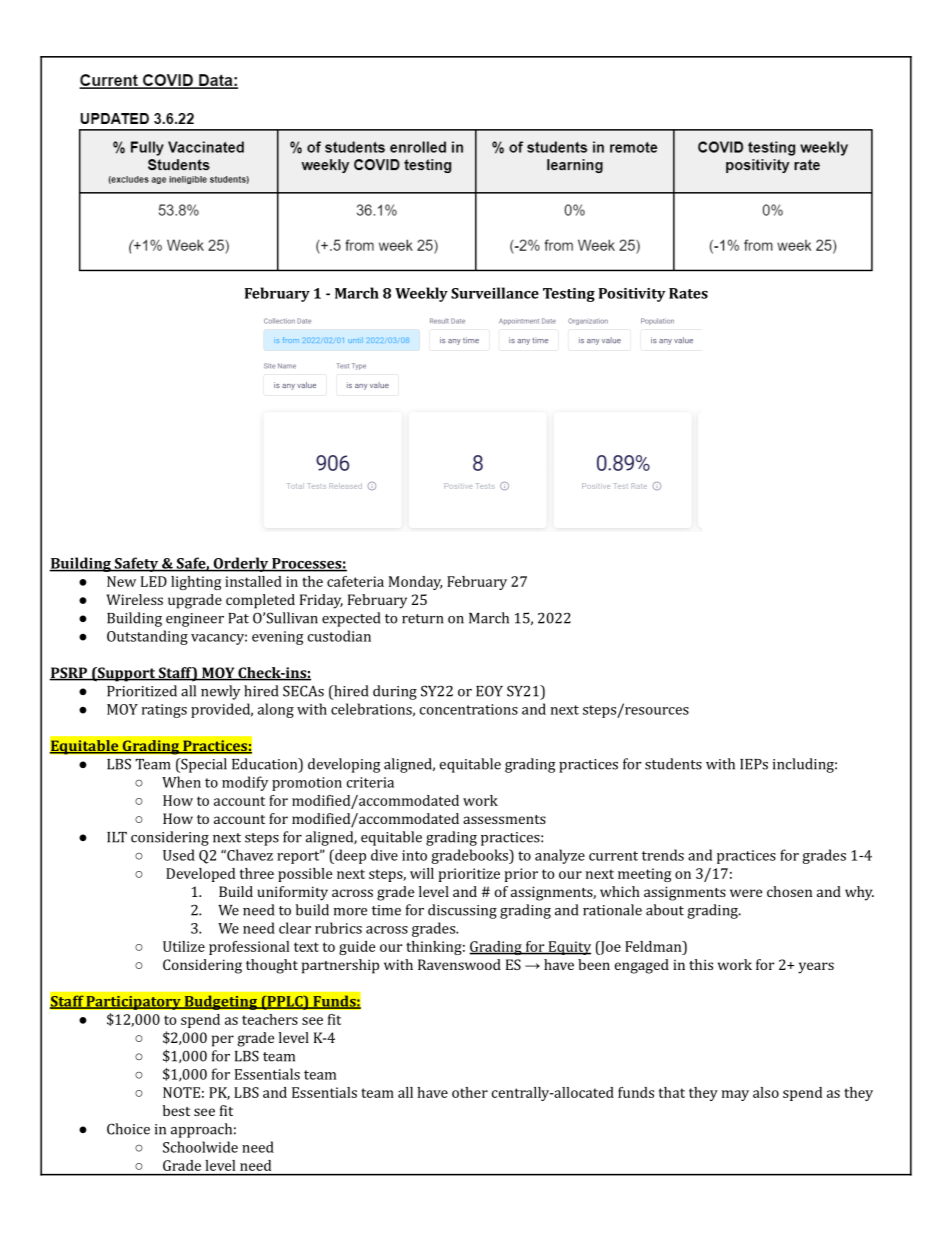  I want to click on installed, so click(253, 581).
